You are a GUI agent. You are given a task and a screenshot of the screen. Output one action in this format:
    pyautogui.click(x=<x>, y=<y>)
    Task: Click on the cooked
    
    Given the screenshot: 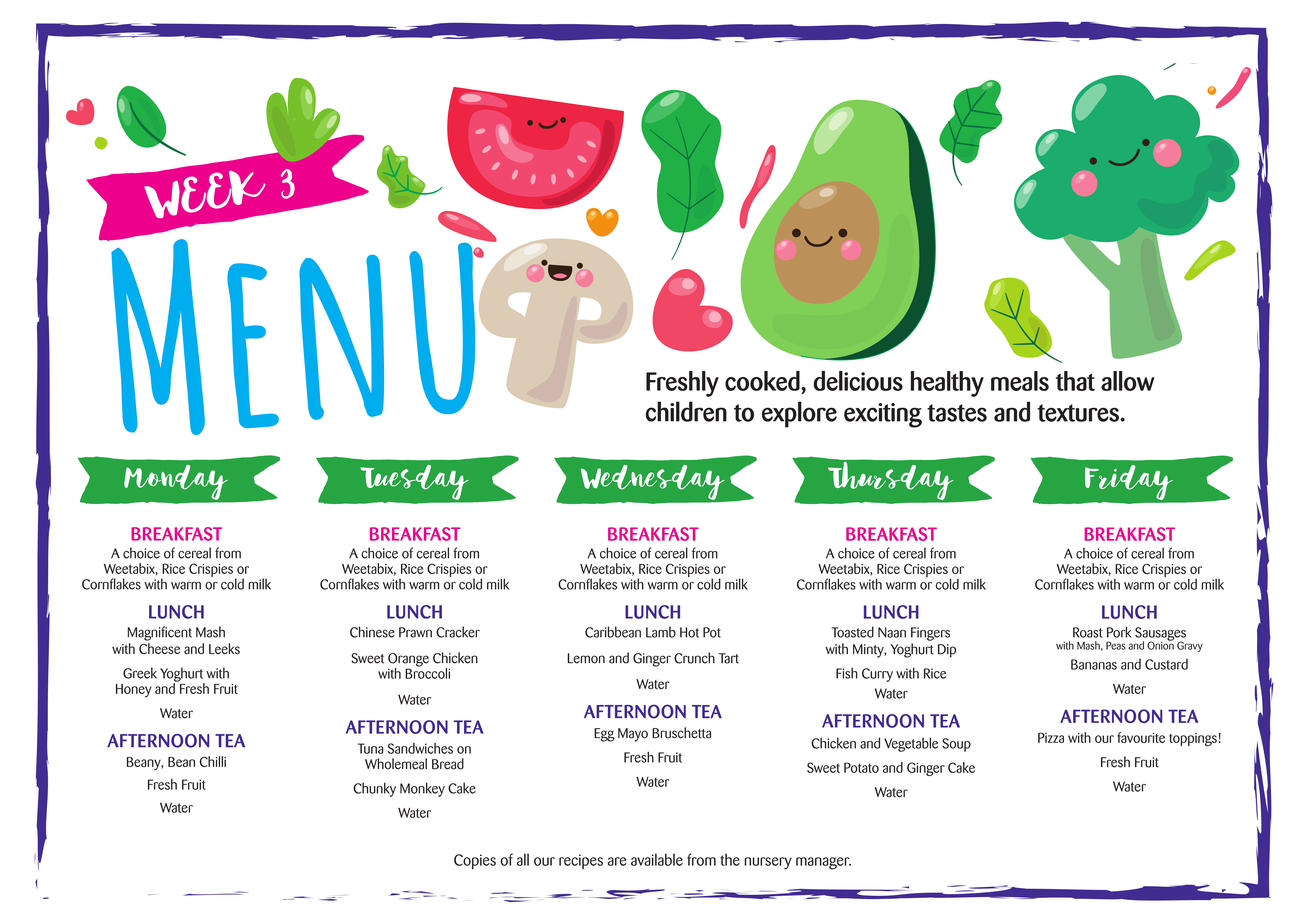 What is the action you would take?
    pyautogui.click(x=763, y=381)
